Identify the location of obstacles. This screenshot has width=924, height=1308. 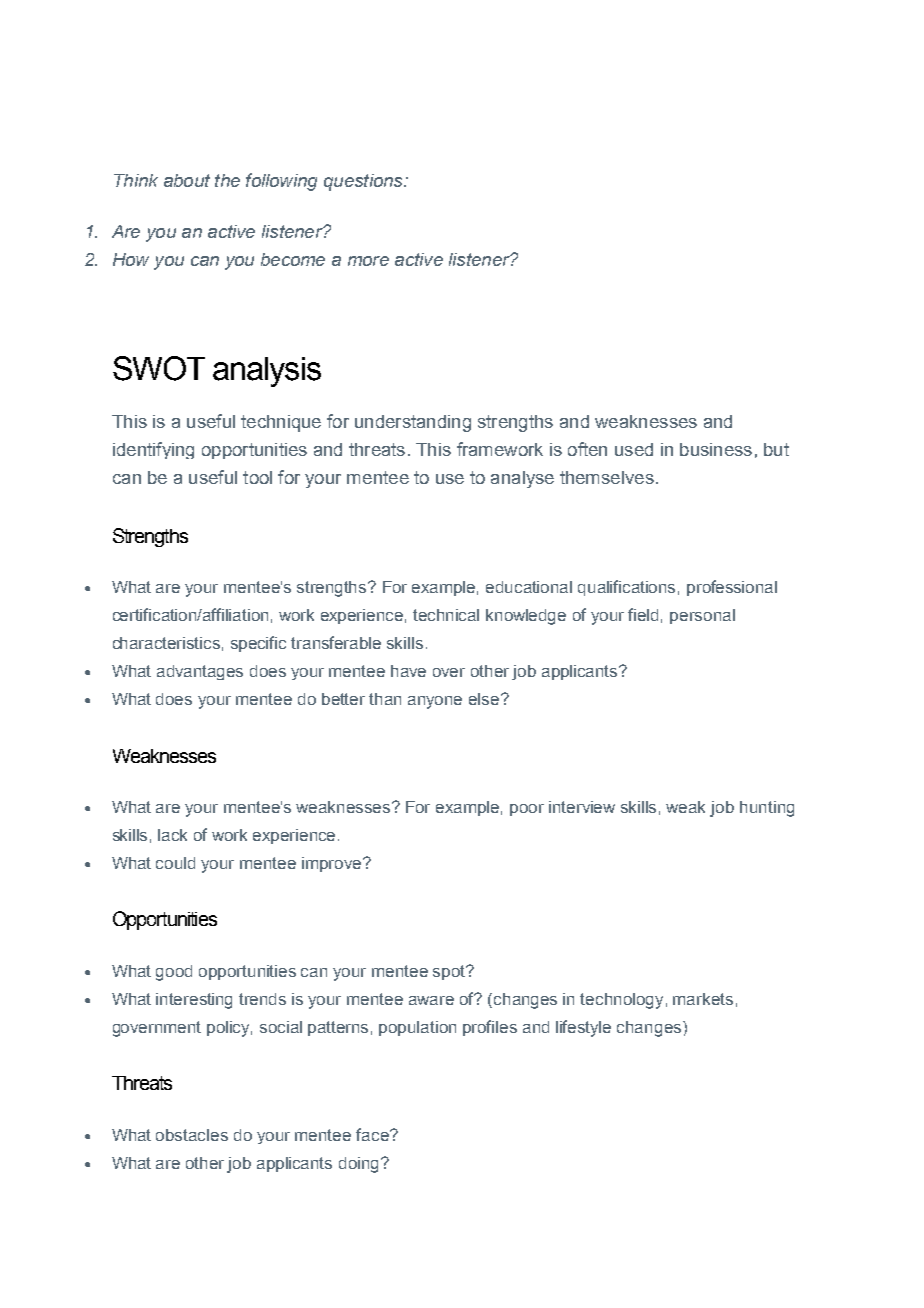
(192, 1135).
